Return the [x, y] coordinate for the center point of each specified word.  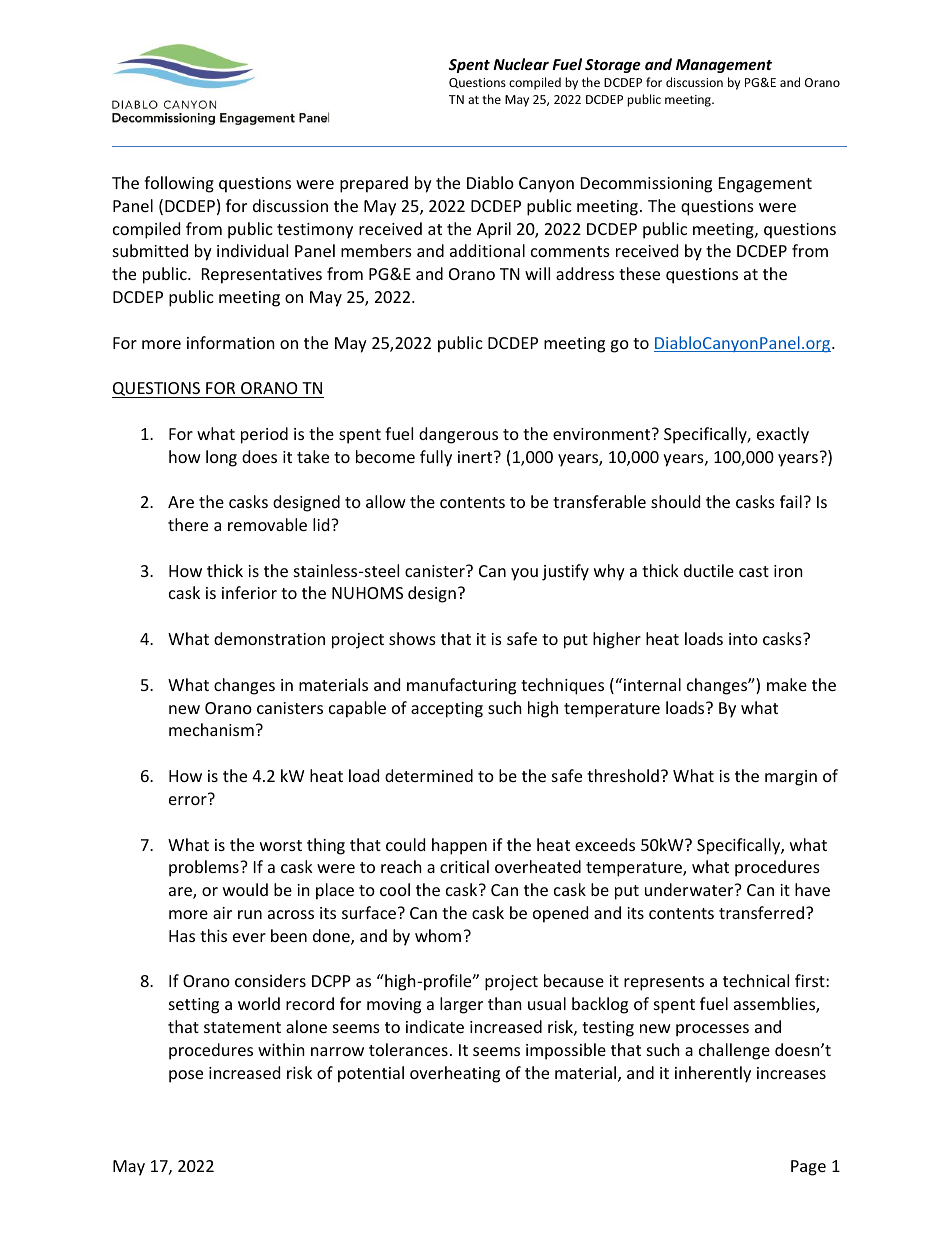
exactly [783, 435]
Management [724, 66]
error [189, 799]
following [179, 184]
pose [186, 1076]
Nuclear [521, 64]
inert [476, 457]
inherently [713, 1074]
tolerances [408, 1049]
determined [429, 775]
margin [791, 778]
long [221, 458]
